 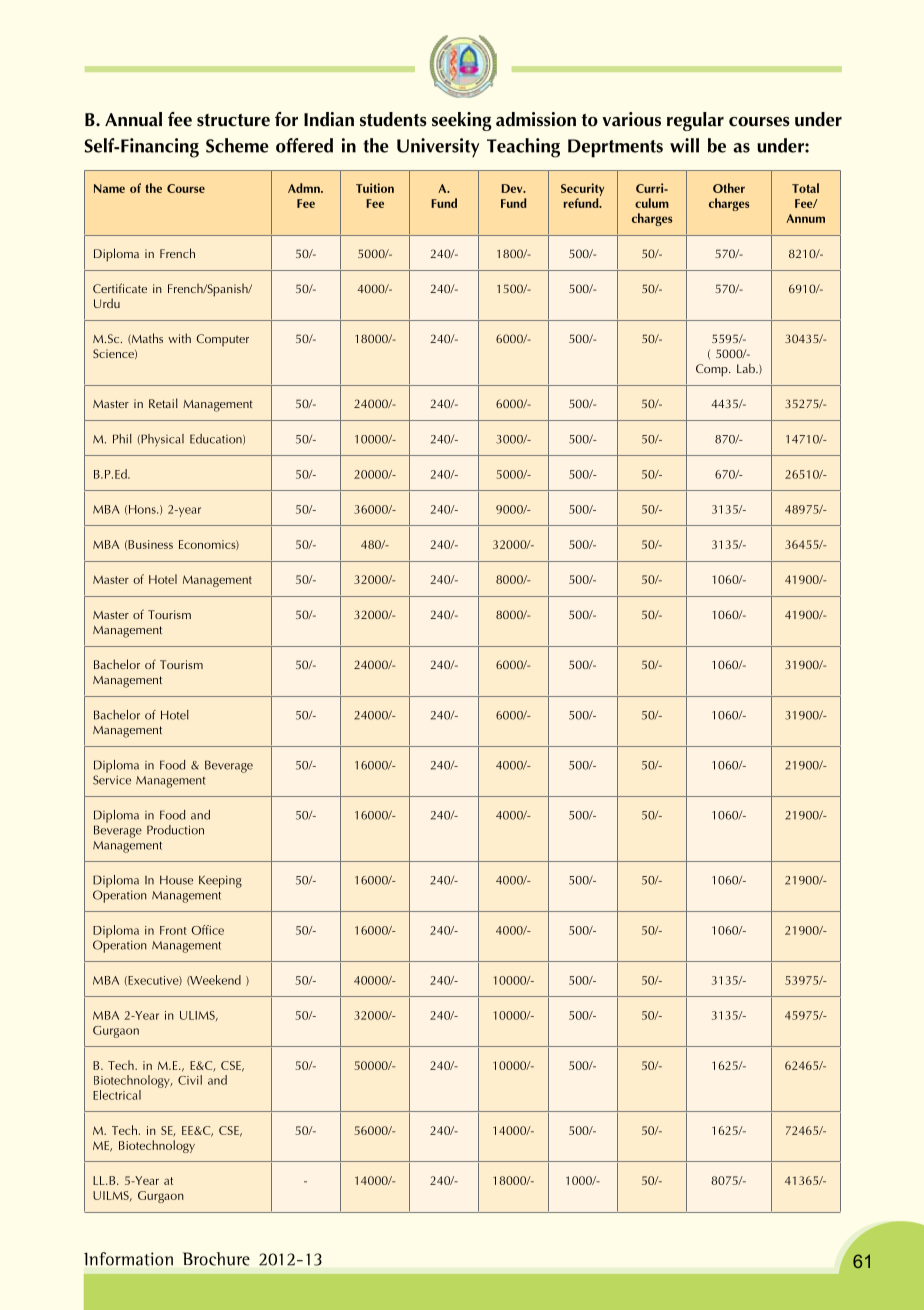 What do you see at coordinates (122, 439) in the page?
I see `Phil` at bounding box center [122, 439].
